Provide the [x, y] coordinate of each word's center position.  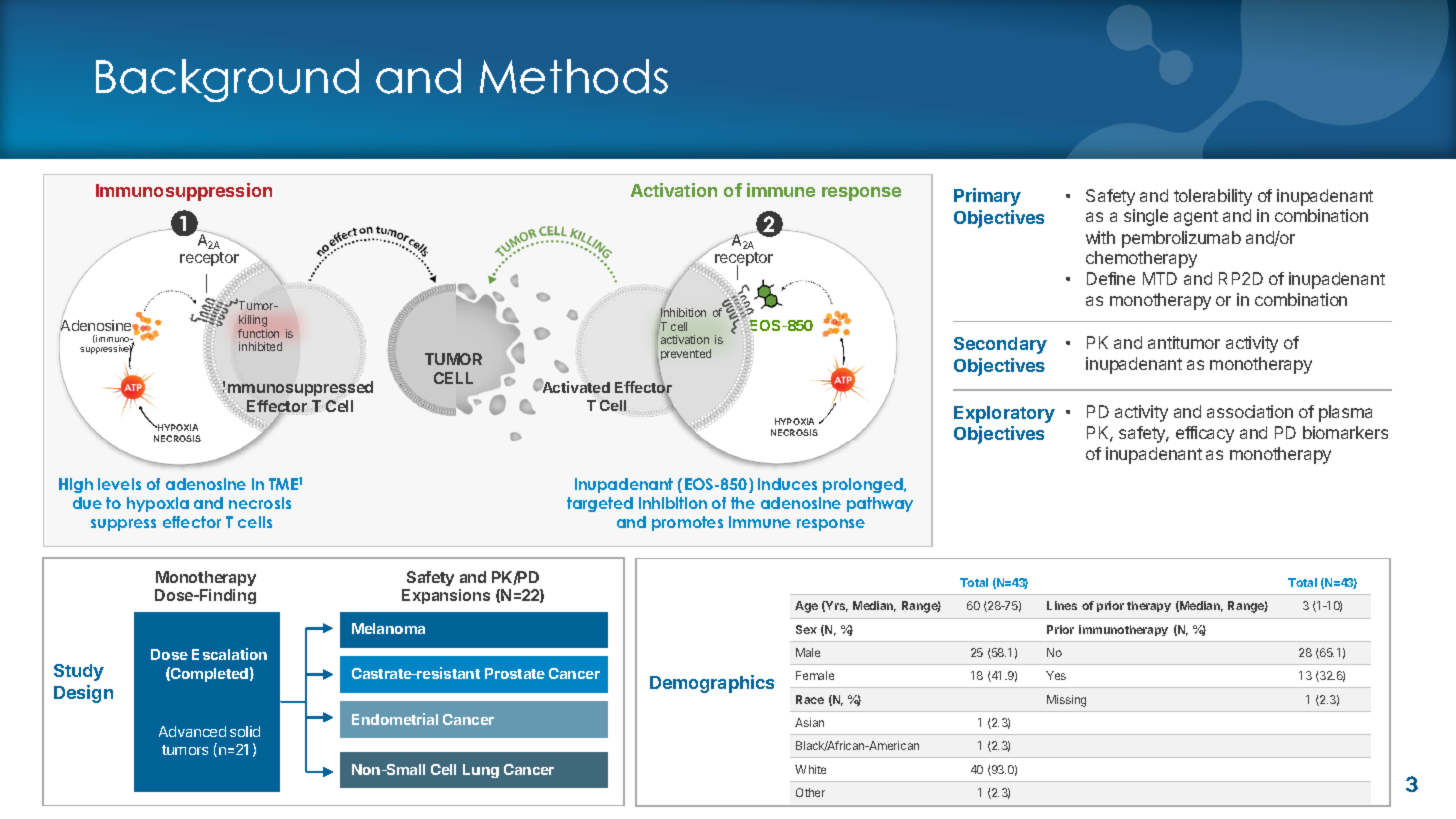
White [810, 769]
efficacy [1205, 434]
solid [245, 731]
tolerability [1213, 197]
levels [119, 484]
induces [787, 484]
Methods [574, 76]
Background [227, 80]
